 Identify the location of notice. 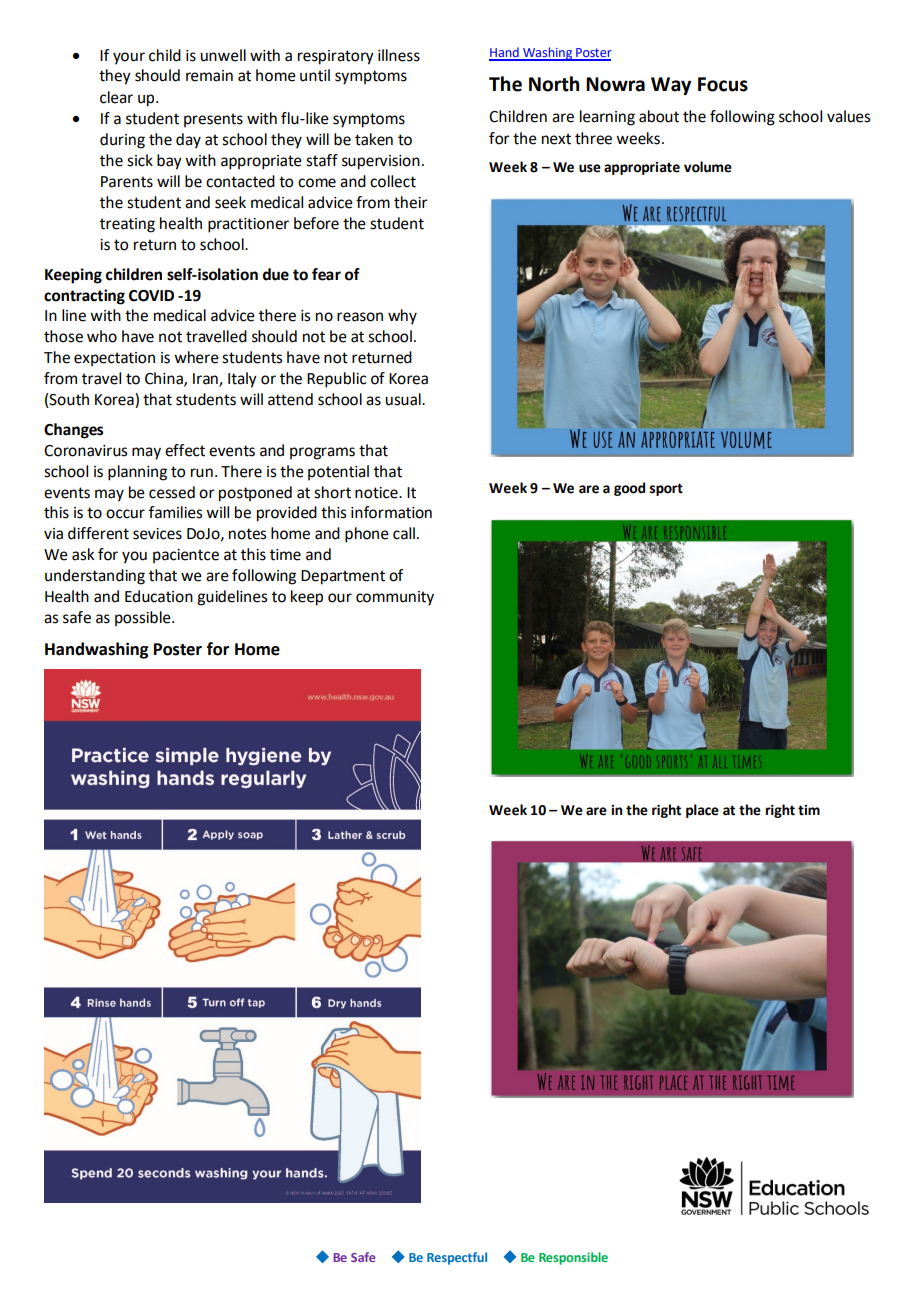
(377, 493).
